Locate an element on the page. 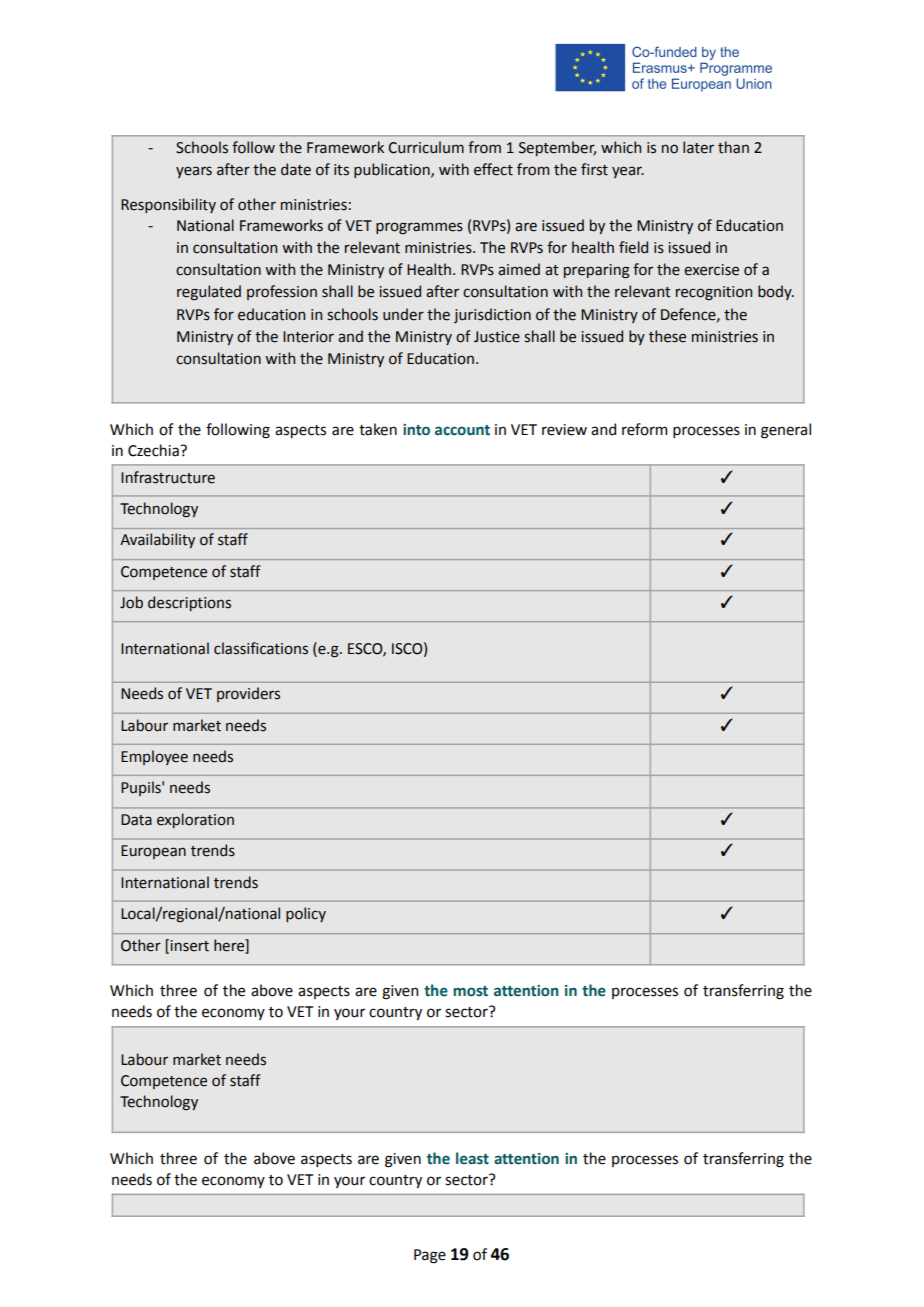 This page has width=924, height=1307. Responsibility is located at coordinates (168, 205).
